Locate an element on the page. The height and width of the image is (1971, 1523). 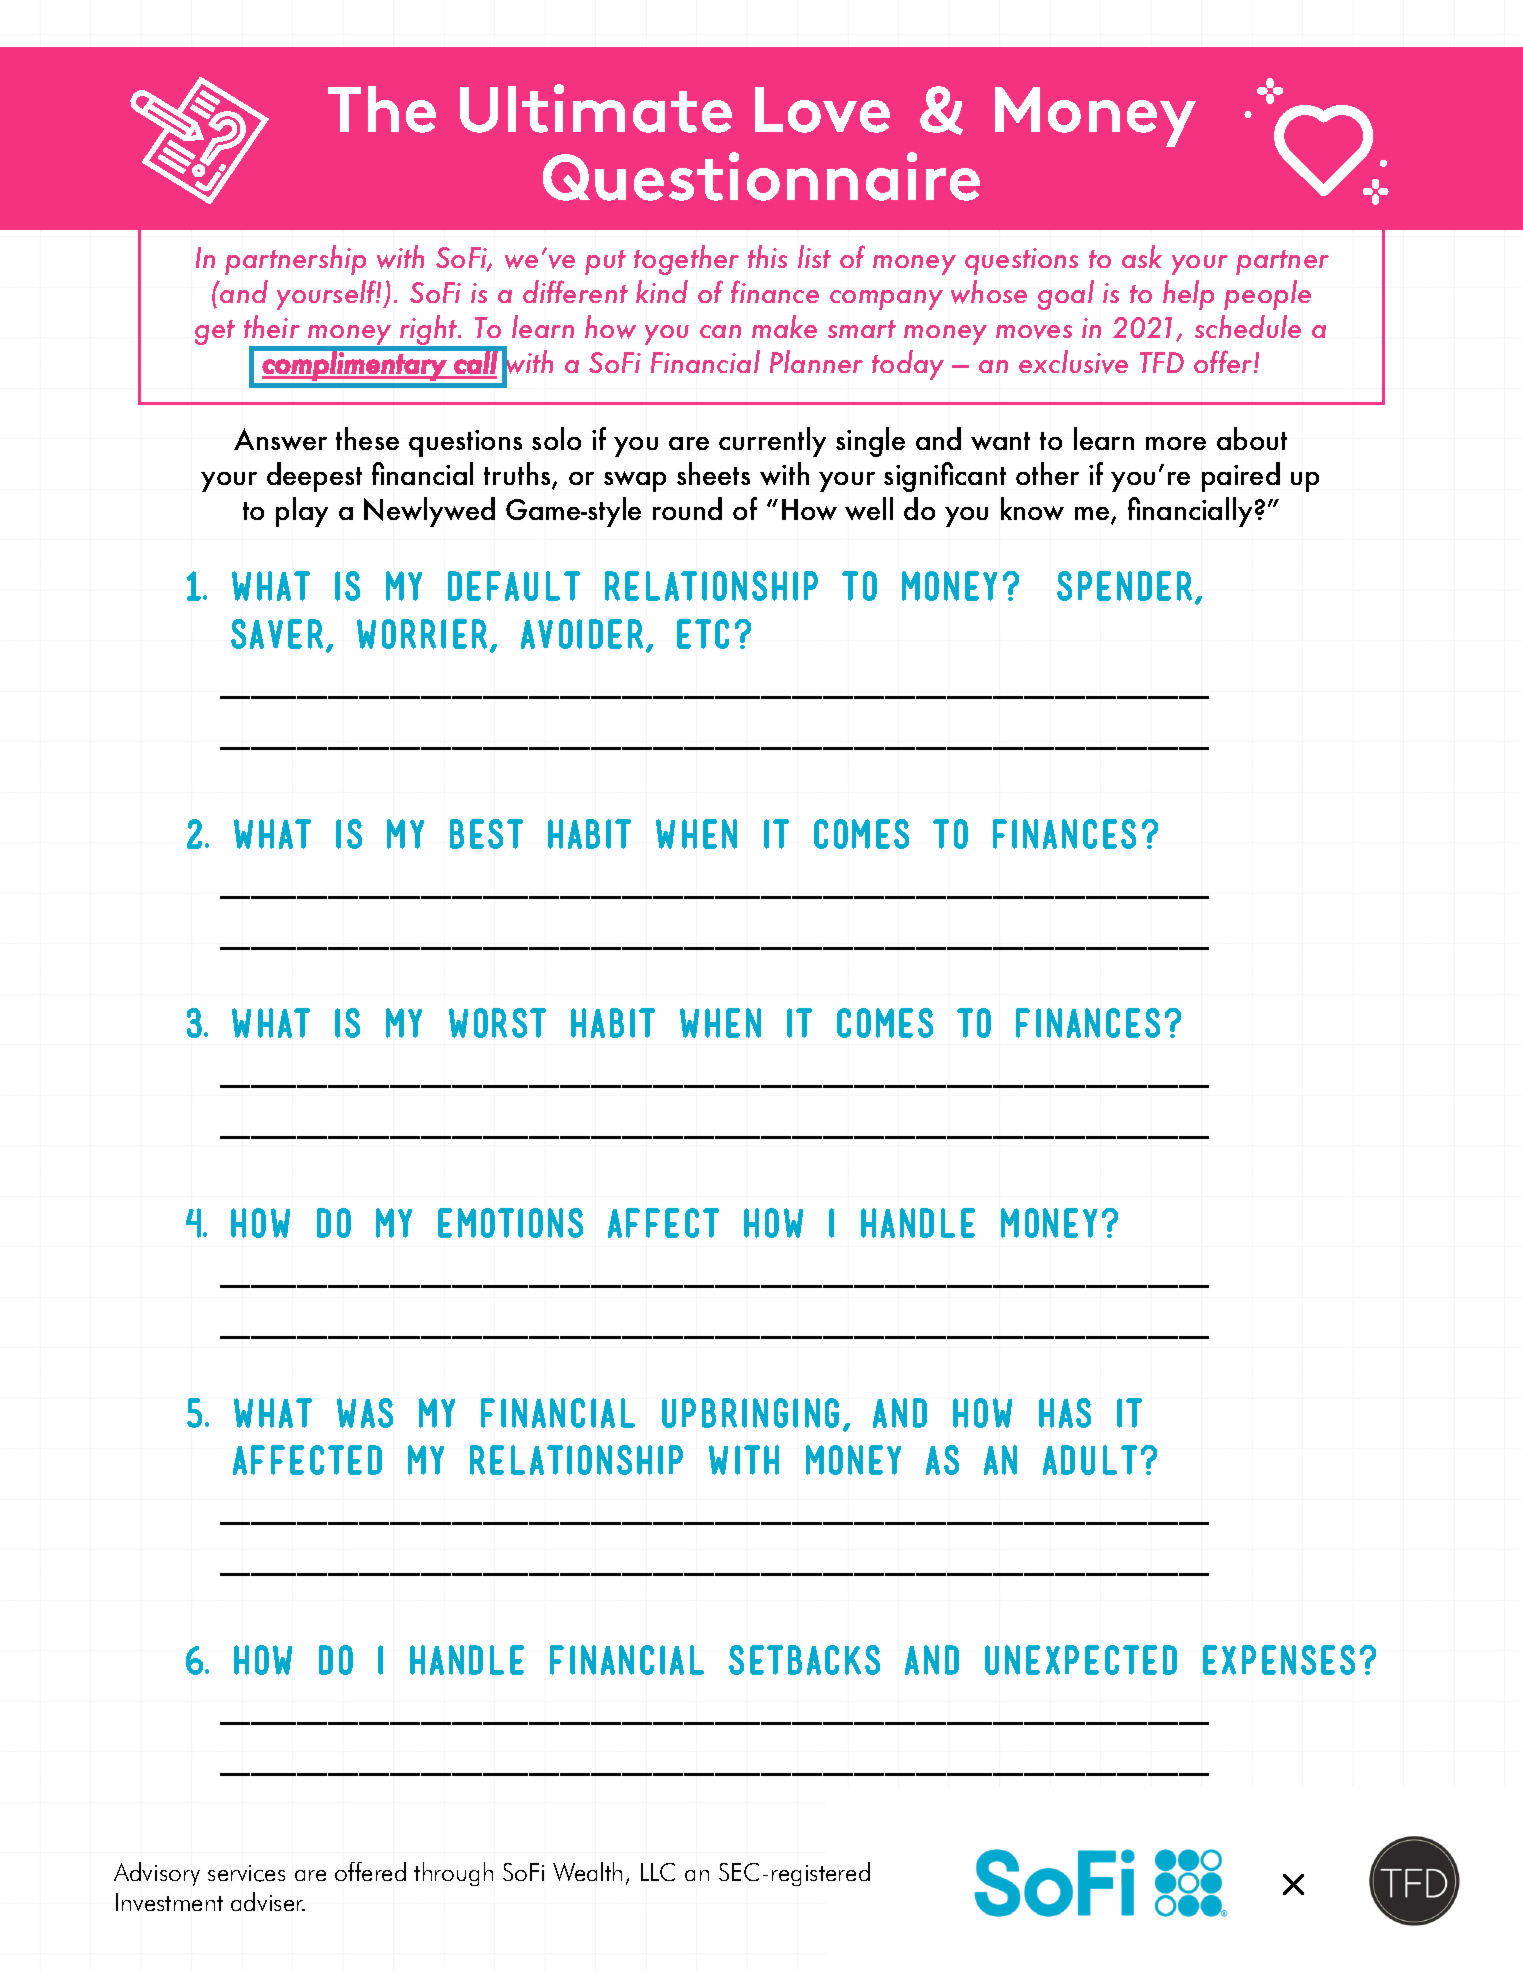
play is located at coordinates (302, 512).
